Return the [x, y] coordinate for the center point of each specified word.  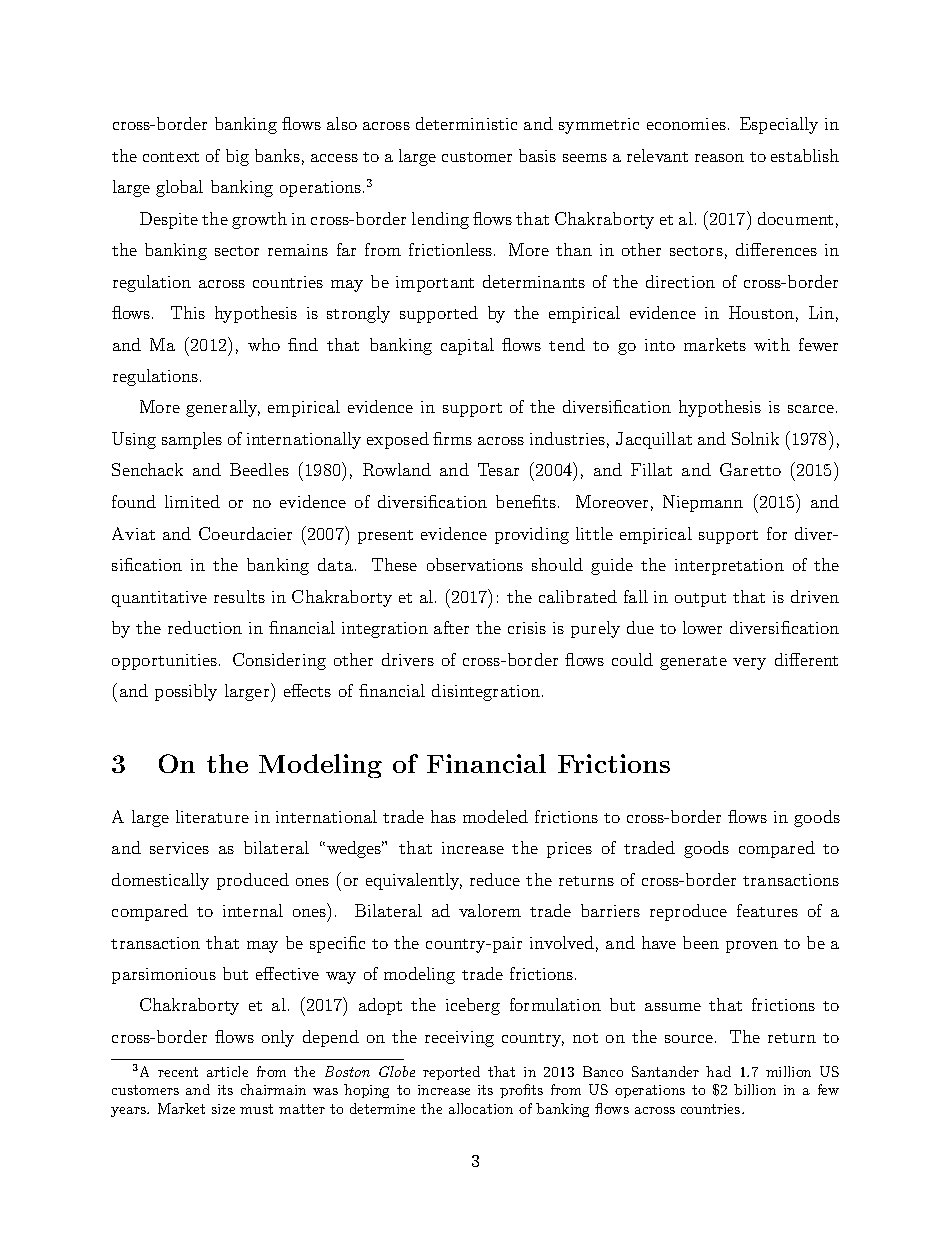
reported [451, 1073]
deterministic [466, 123]
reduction [205, 627]
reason [719, 158]
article [227, 1071]
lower [702, 627]
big [237, 157]
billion [755, 1089]
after [451, 627]
